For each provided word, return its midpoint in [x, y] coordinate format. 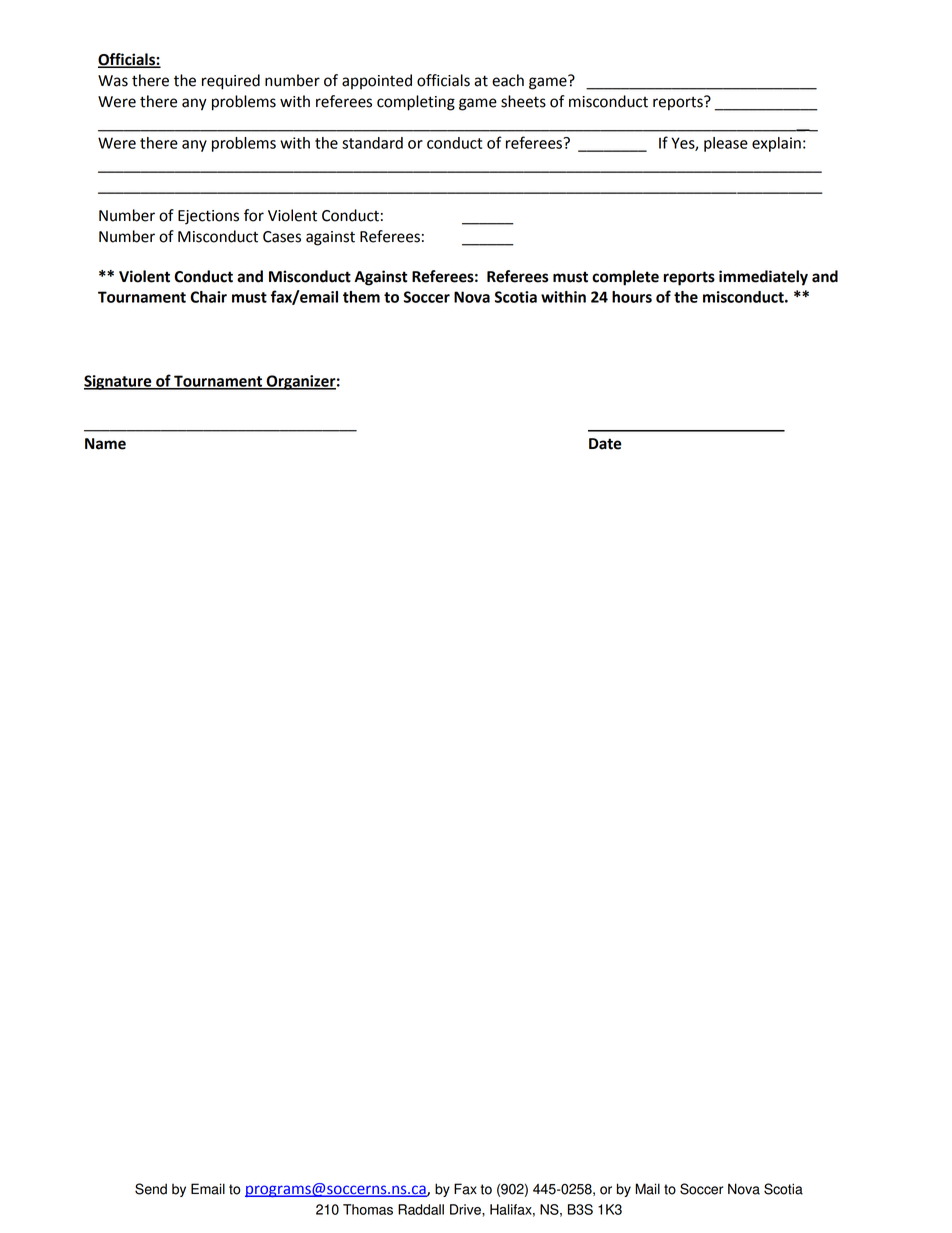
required [231, 82]
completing [416, 103]
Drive [466, 1209]
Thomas [368, 1209]
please [726, 144]
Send [151, 1189]
